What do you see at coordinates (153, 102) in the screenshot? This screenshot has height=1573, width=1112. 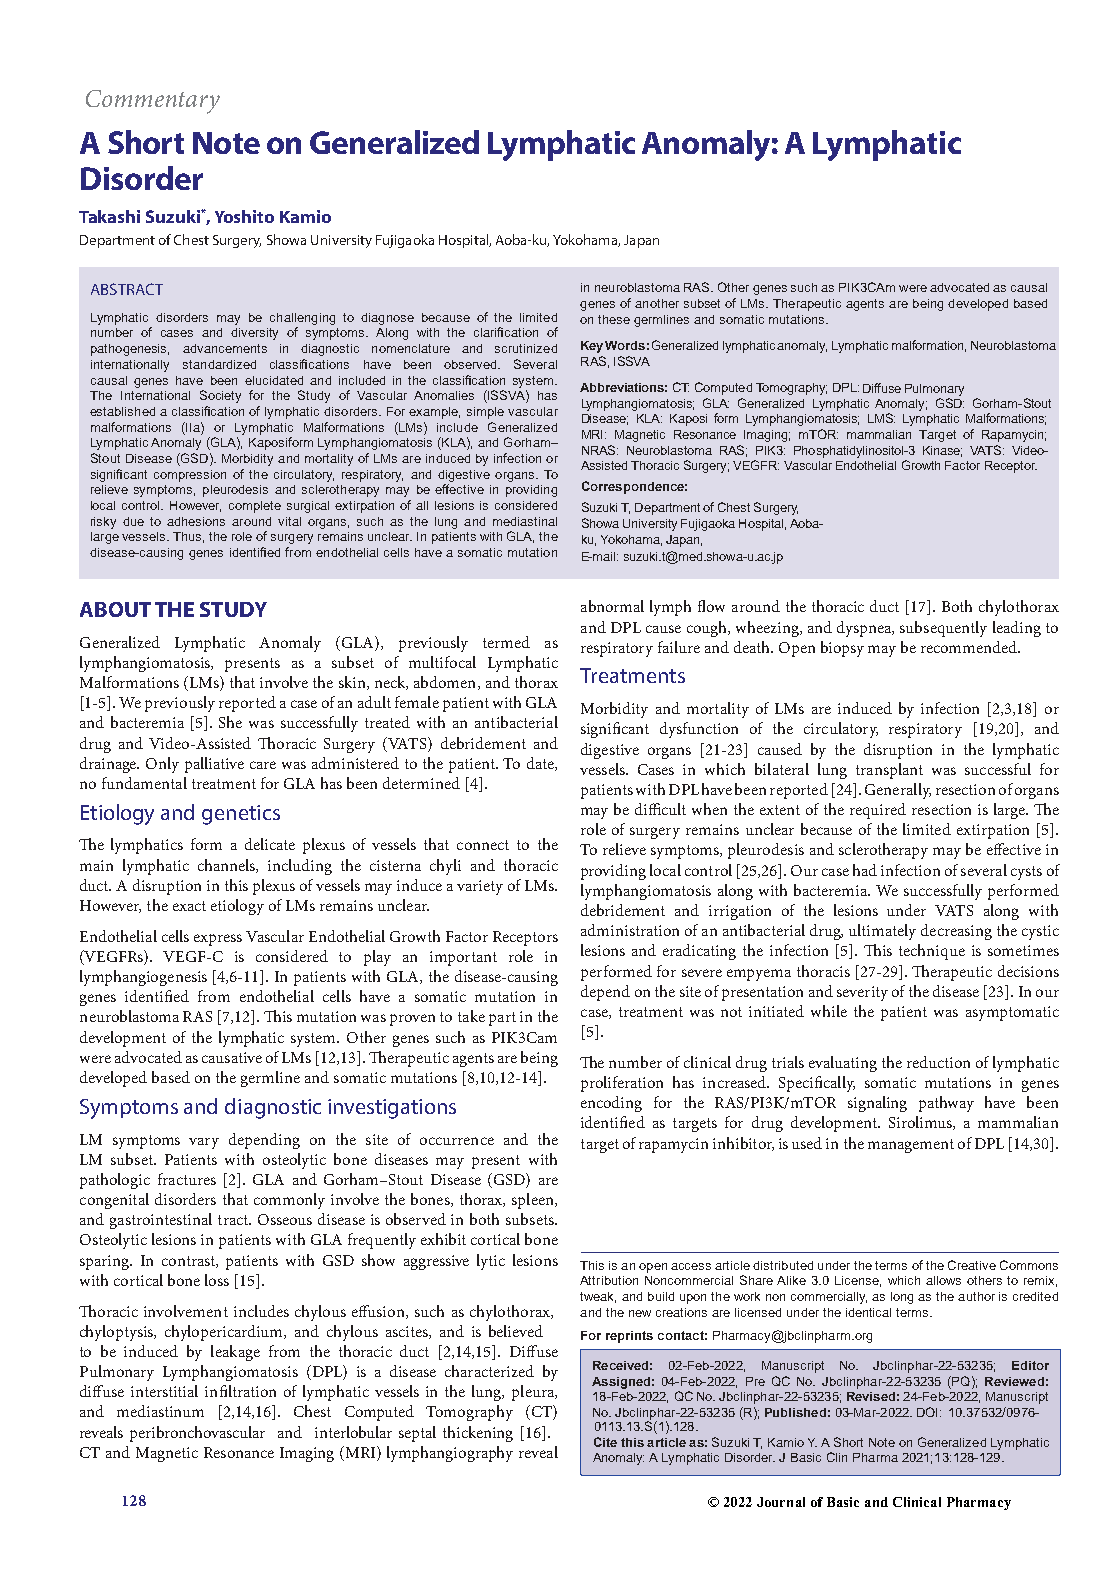 I see `Commentary` at bounding box center [153, 102].
